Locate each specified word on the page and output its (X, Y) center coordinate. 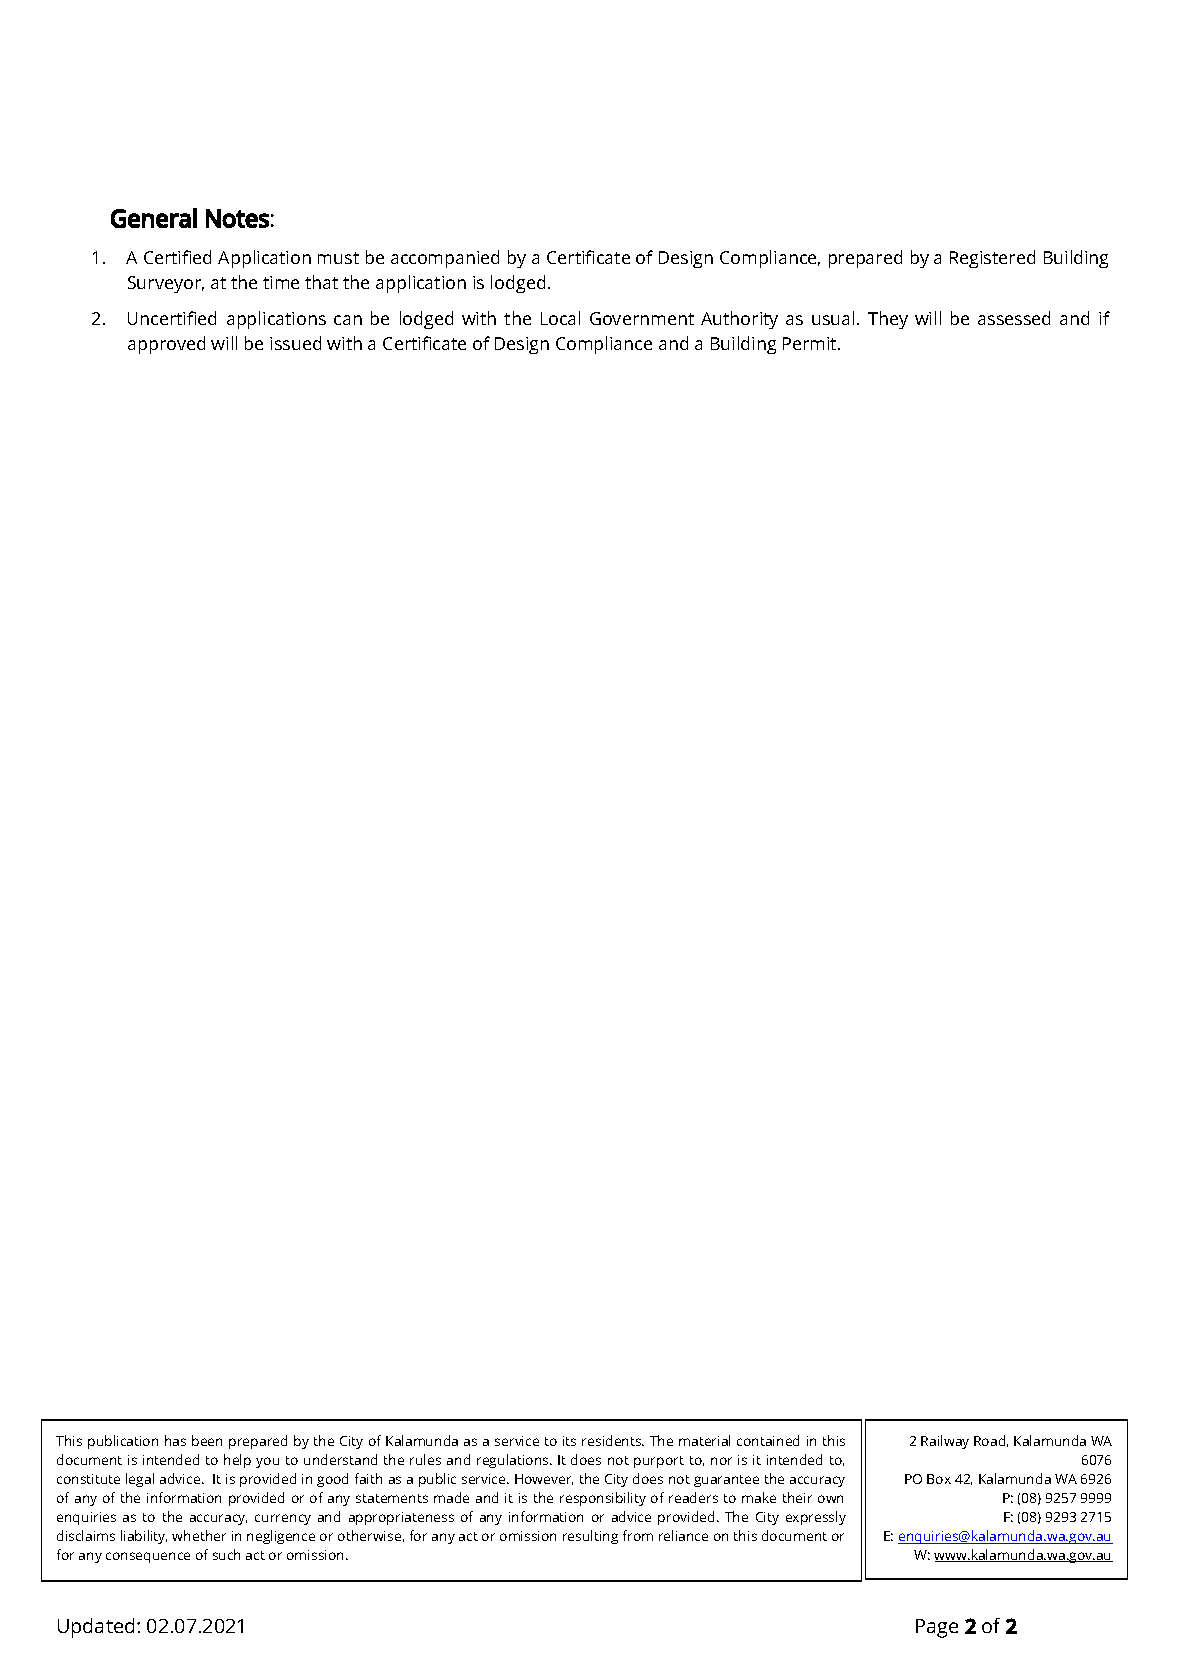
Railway (945, 1442)
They (888, 320)
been (207, 1440)
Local (560, 318)
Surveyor (166, 284)
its (569, 1441)
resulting (590, 1537)
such (226, 1554)
